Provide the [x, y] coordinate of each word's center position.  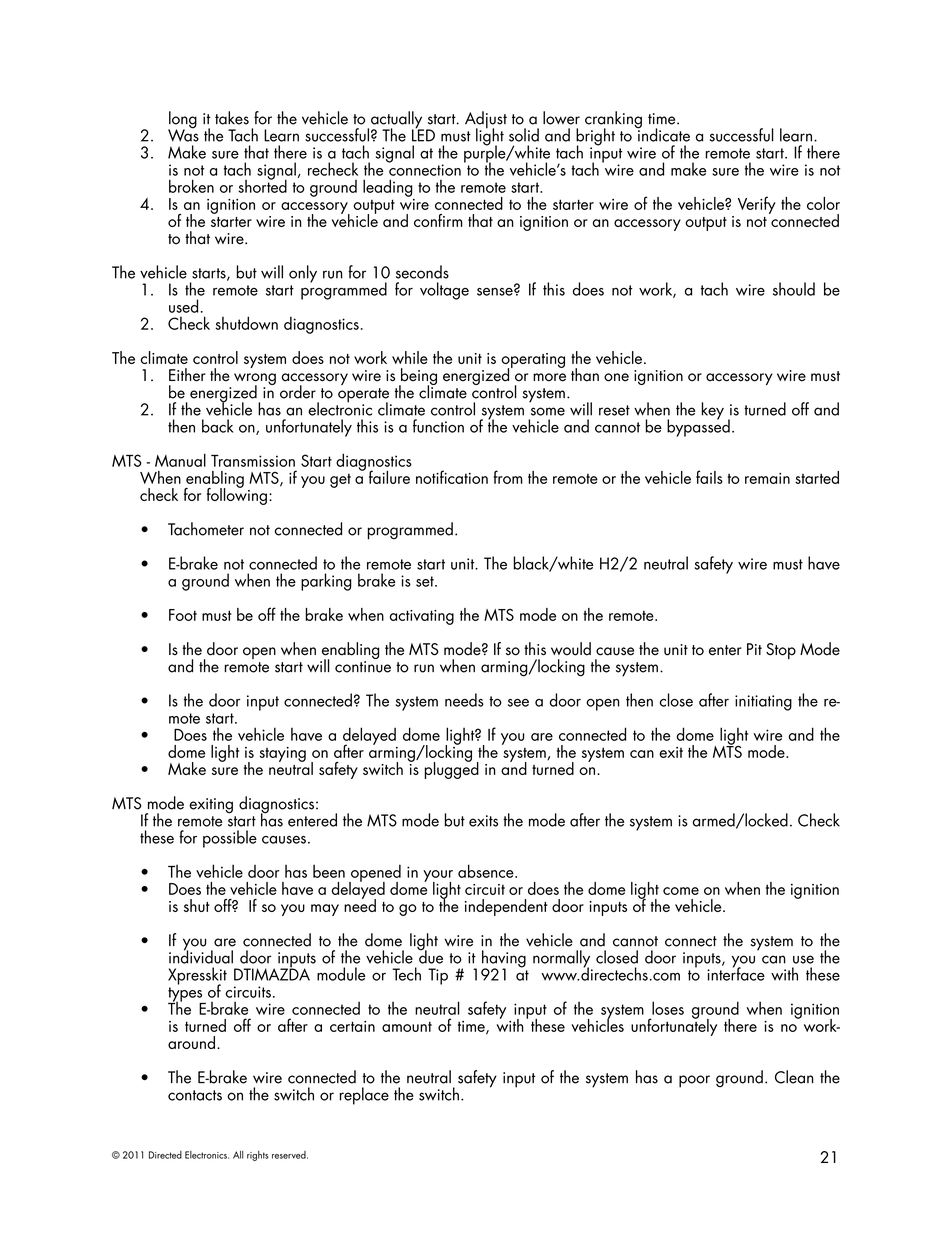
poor [694, 1081]
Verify [757, 205]
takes [232, 118]
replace [364, 1096]
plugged [451, 769]
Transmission [253, 461]
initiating [763, 703]
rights [258, 1156]
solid [524, 135]
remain [767, 478]
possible [230, 839]
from [508, 477]
